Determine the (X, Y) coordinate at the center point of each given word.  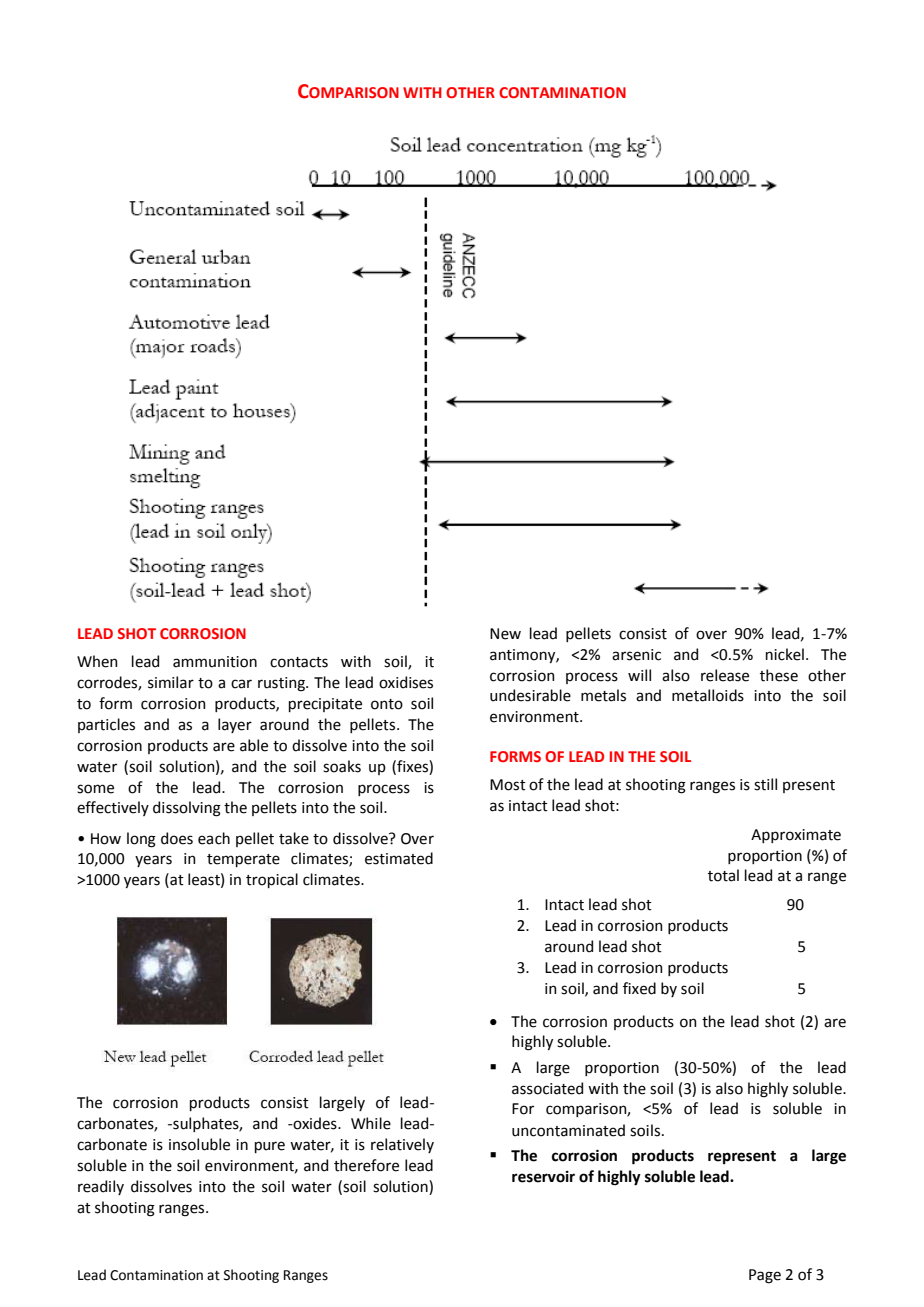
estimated (399, 858)
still (765, 784)
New (505, 634)
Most (508, 785)
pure (270, 1147)
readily (101, 1187)
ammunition (215, 662)
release (725, 675)
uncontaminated (568, 1130)
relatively (402, 1145)
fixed (639, 988)
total (723, 875)
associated (547, 1088)
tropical (272, 880)
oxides (315, 1123)
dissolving (187, 809)
